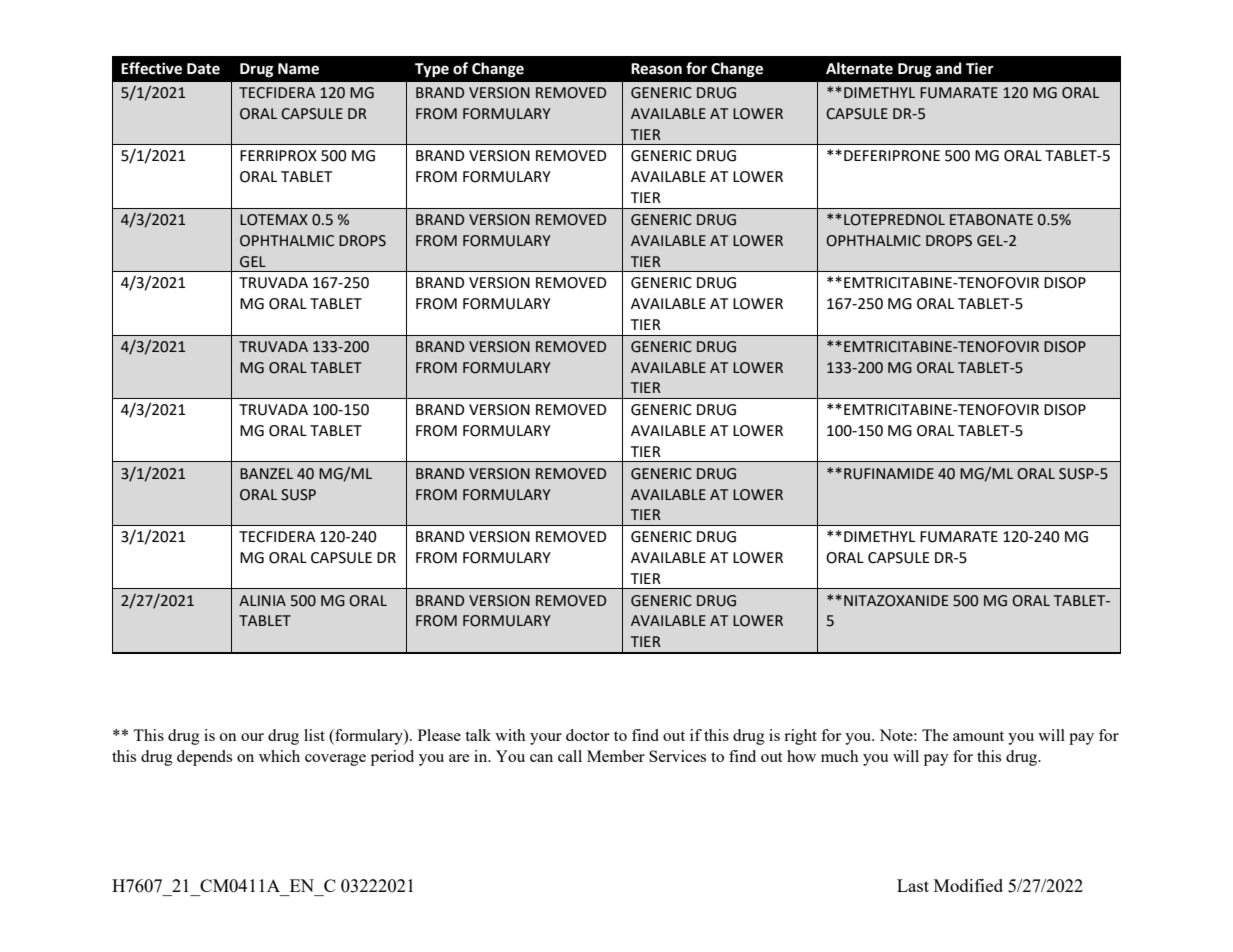  What do you see at coordinates (279, 756) in the page?
I see `which` at bounding box center [279, 756].
